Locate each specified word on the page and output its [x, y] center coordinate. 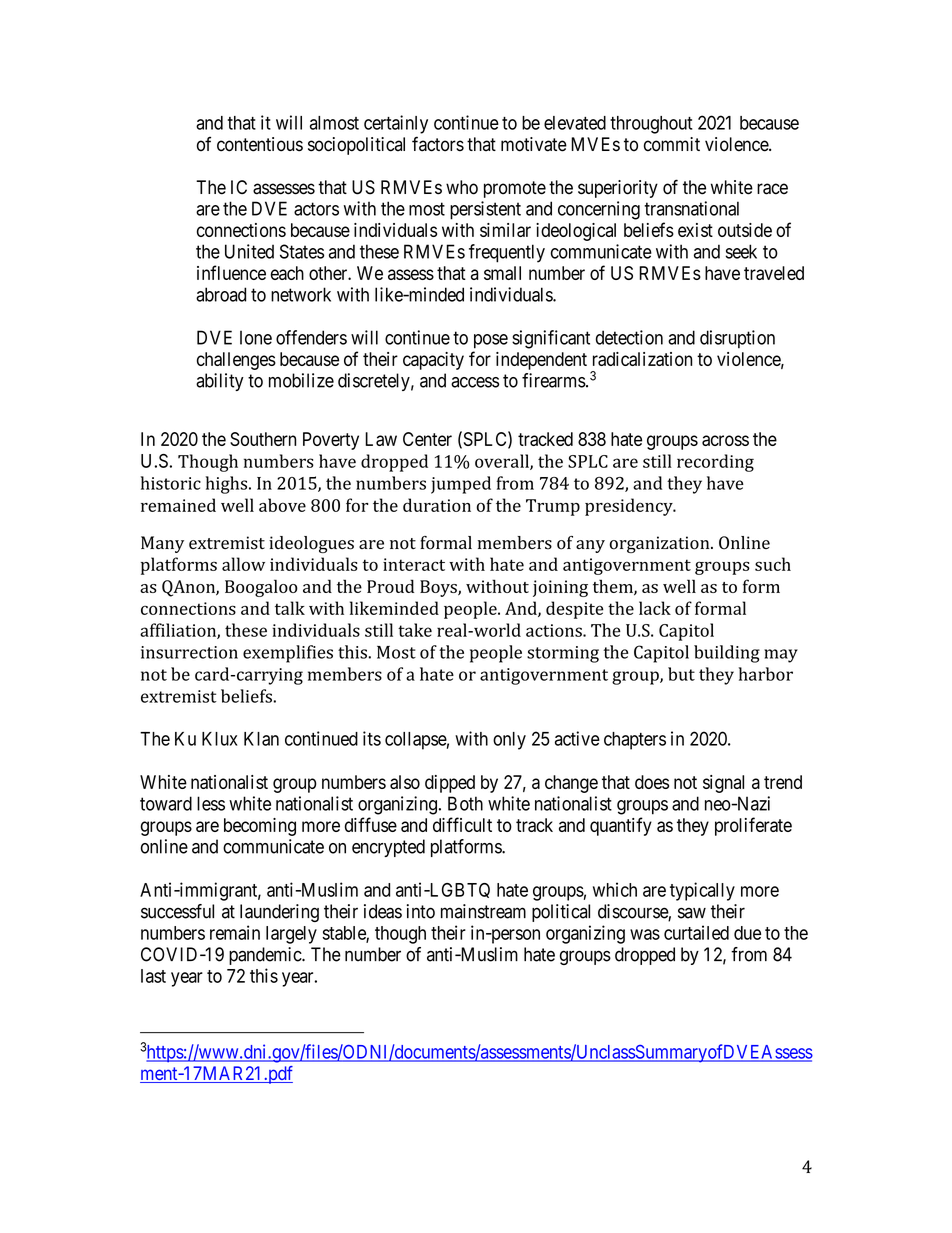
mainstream [483, 911]
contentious [260, 144]
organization [661, 544]
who [462, 187]
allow [243, 564]
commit [672, 144]
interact [414, 564]
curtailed [696, 932]
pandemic [266, 956]
